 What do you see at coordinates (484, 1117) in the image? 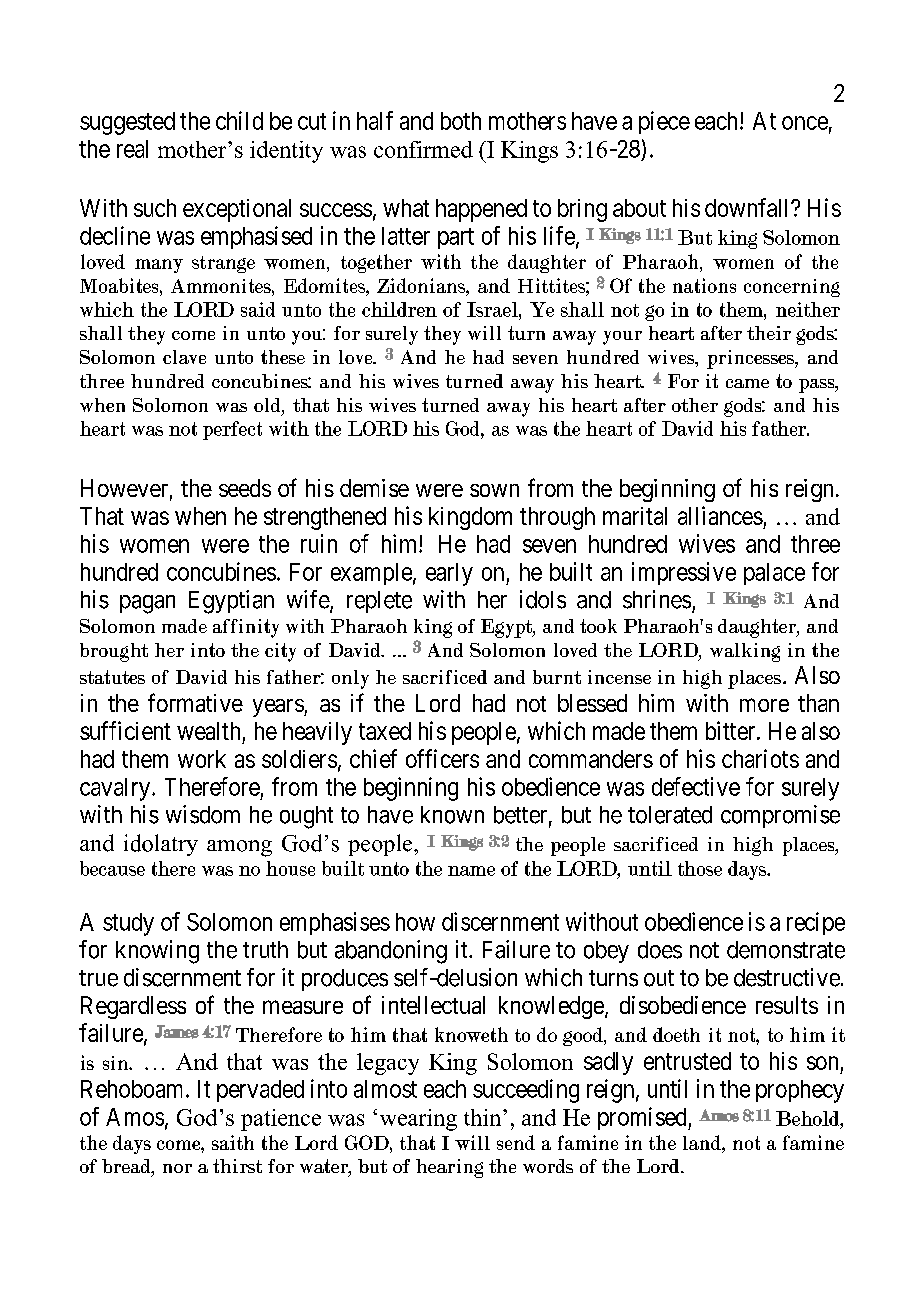
I see `thin` at bounding box center [484, 1117].
